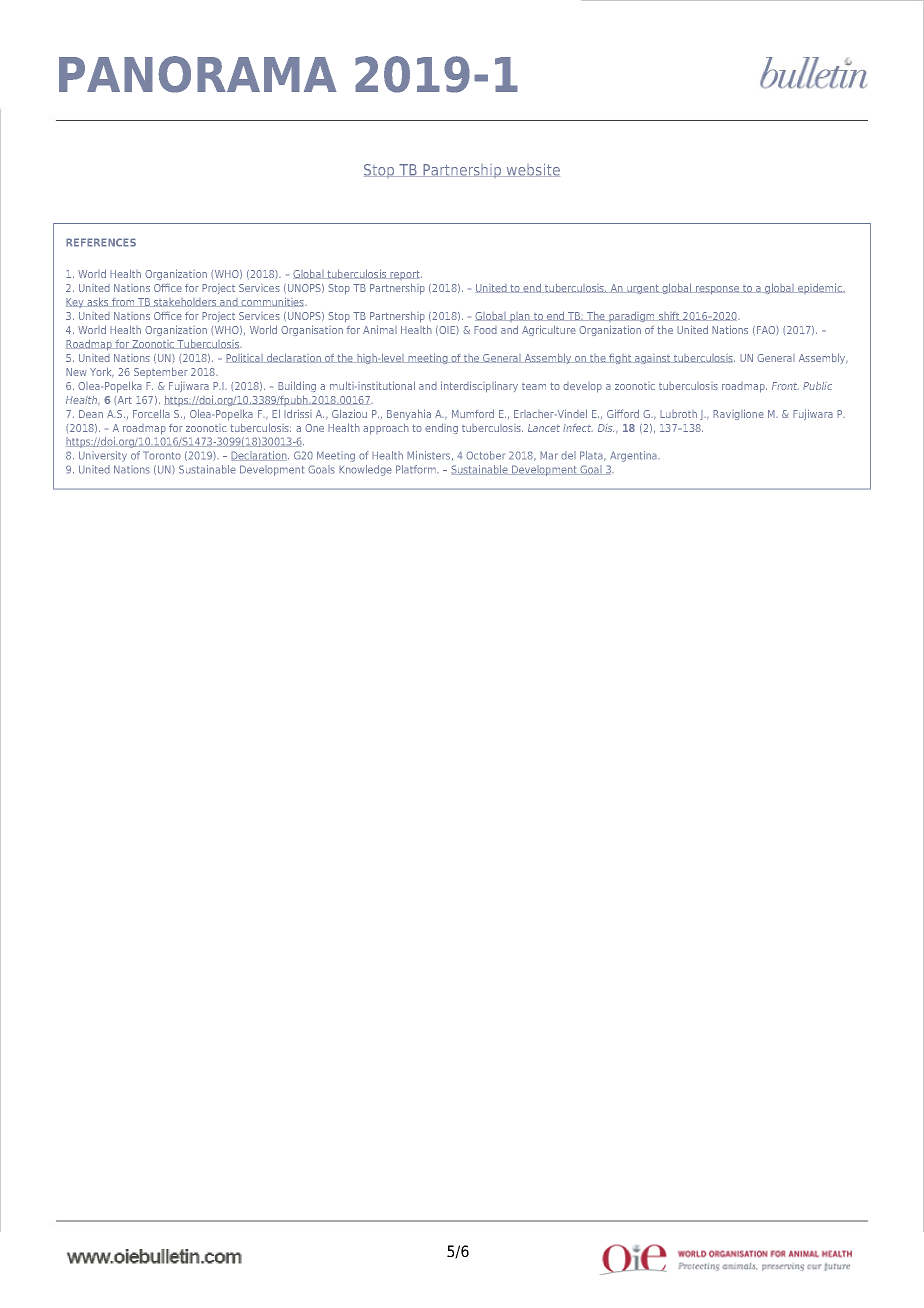  I want to click on paradigm, so click(632, 316).
